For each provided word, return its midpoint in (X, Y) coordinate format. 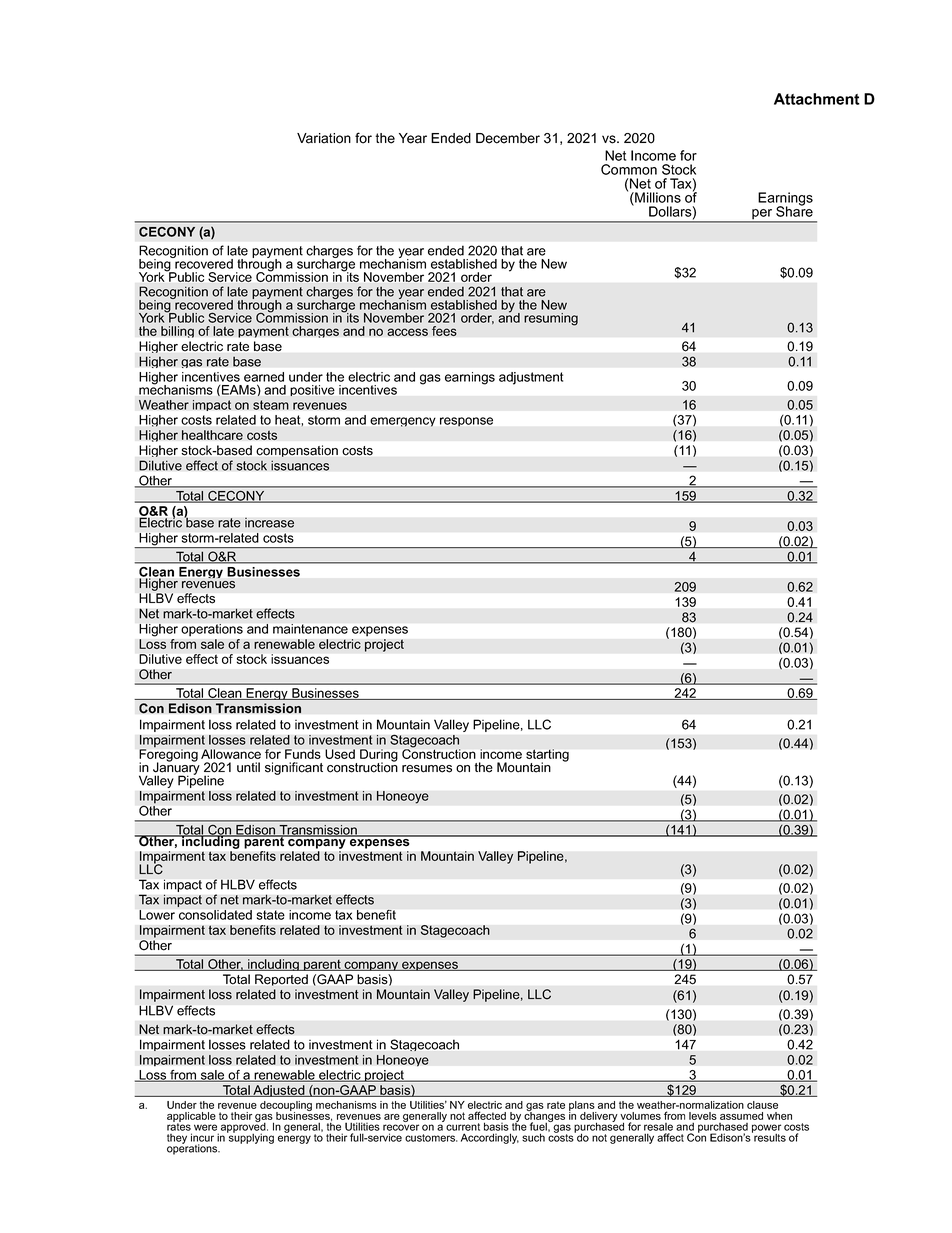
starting (547, 756)
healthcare (212, 435)
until (248, 767)
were (205, 1127)
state (271, 915)
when (779, 1116)
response (466, 422)
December (508, 138)
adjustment (531, 378)
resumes (427, 769)
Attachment (817, 99)
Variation (324, 138)
